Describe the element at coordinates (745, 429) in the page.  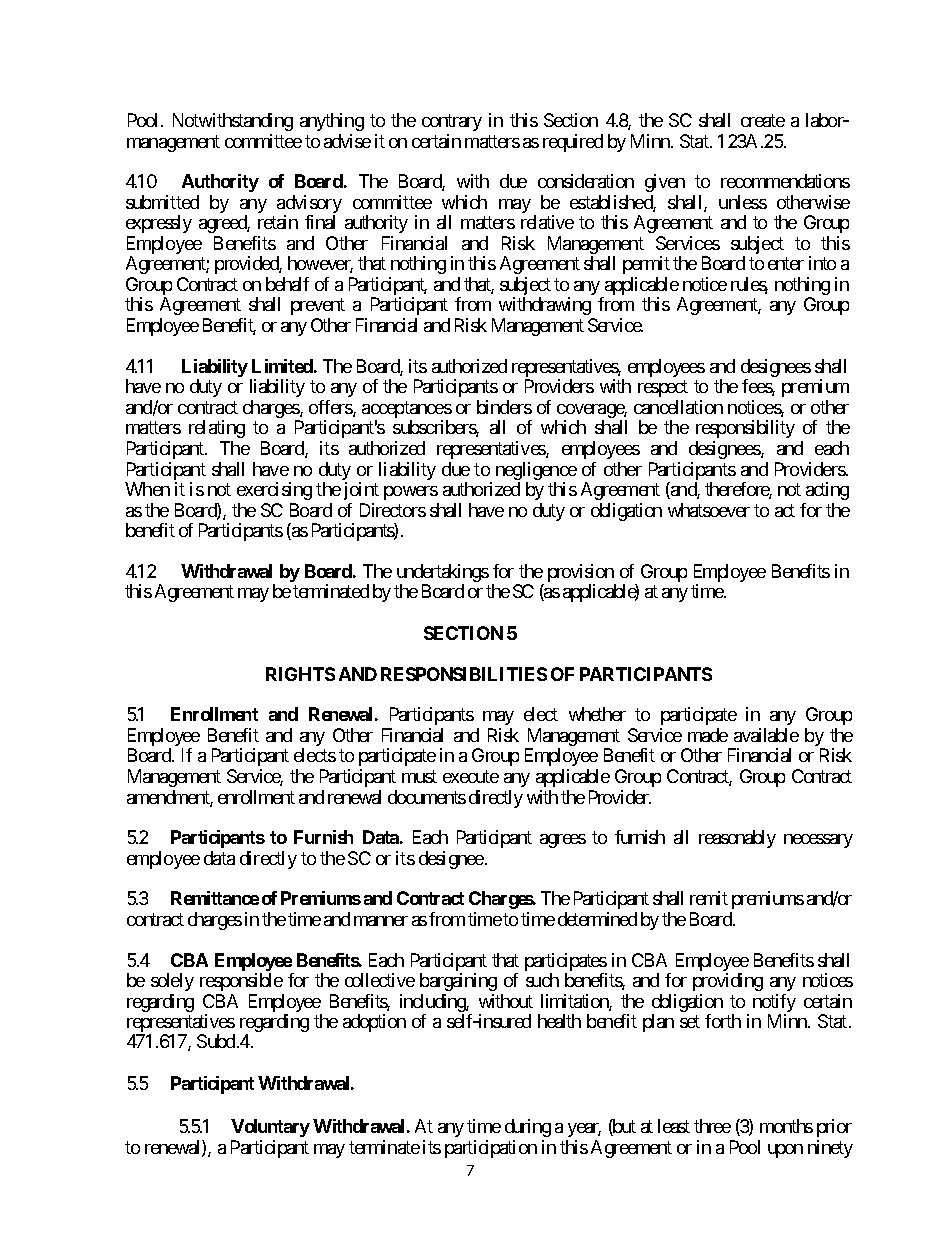
I see `responsibility` at that location.
